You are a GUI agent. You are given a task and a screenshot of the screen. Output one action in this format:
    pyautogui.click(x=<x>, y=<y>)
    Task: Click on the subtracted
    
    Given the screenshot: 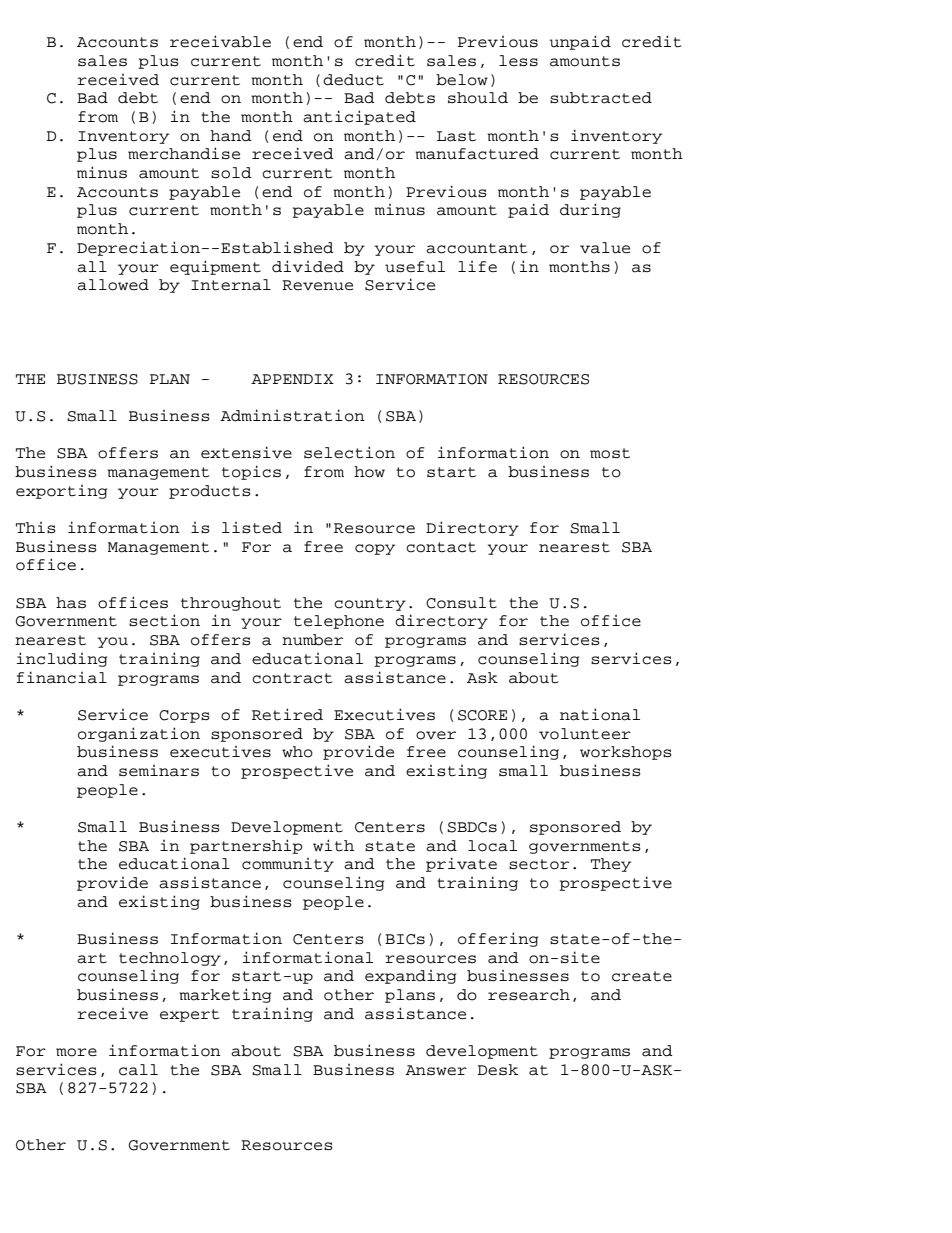 What is the action you would take?
    pyautogui.click(x=601, y=98)
